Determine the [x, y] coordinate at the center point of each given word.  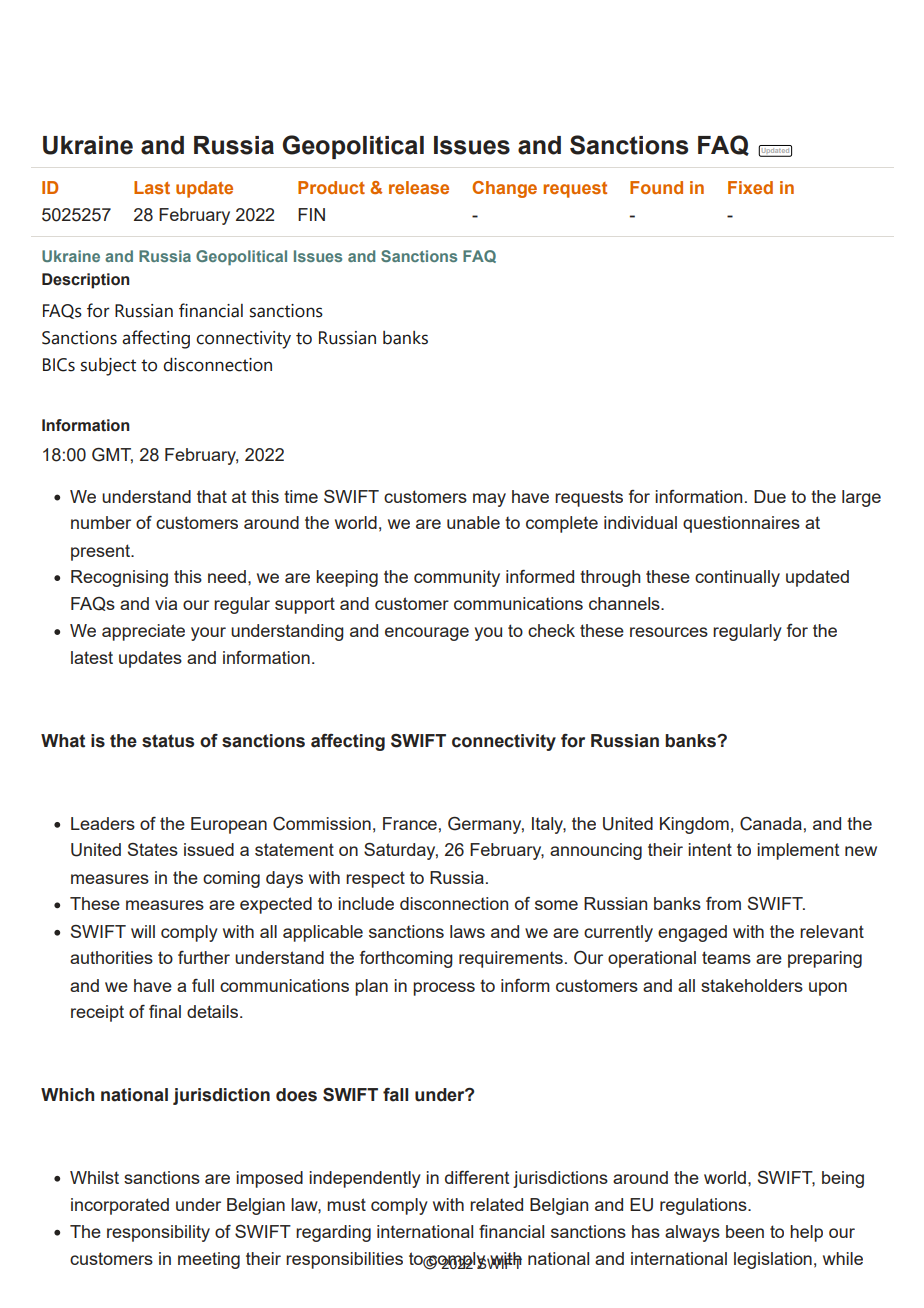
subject [108, 367]
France [410, 823]
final [165, 1011]
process [444, 989]
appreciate [143, 632]
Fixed [750, 187]
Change [504, 189]
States [153, 849]
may [489, 500]
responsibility [158, 1233]
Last [152, 187]
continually [737, 578]
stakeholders [752, 985]
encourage [427, 634]
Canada [771, 824]
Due [770, 496]
